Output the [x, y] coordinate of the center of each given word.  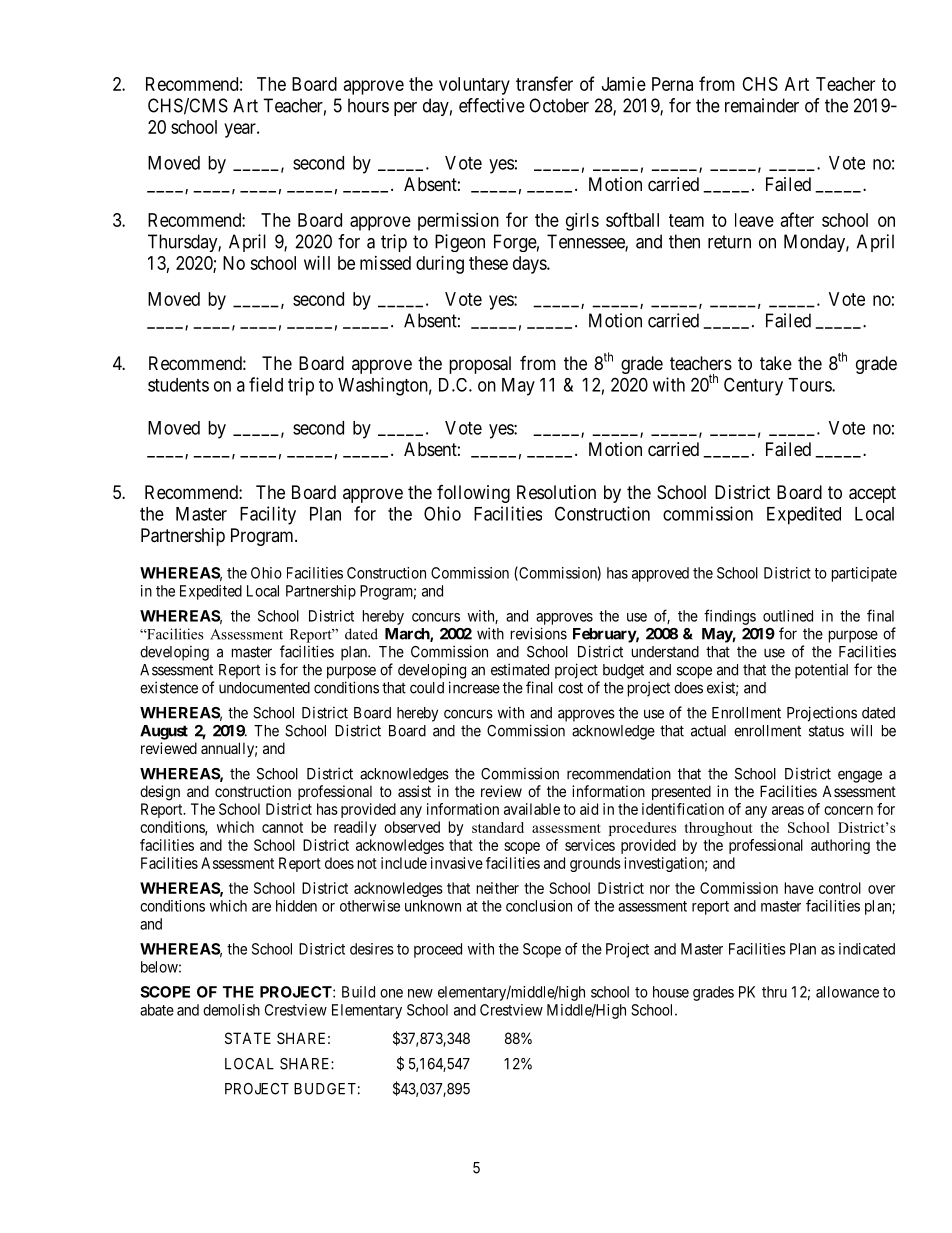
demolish [231, 1010]
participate [864, 574]
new [420, 993]
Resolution [556, 492]
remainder [762, 105]
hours [368, 105]
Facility [268, 515]
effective [492, 105]
